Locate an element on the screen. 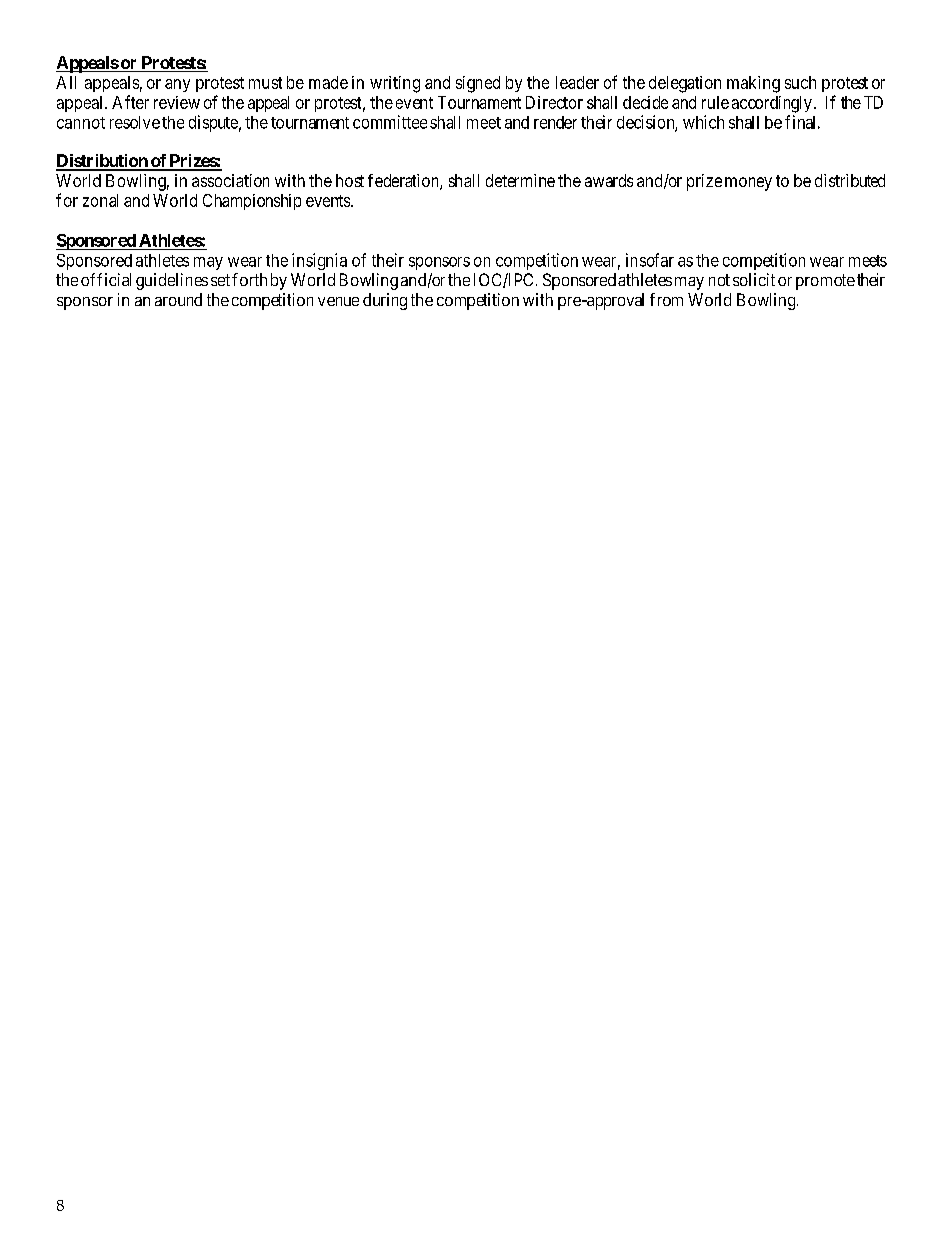  insignia is located at coordinates (319, 261).
